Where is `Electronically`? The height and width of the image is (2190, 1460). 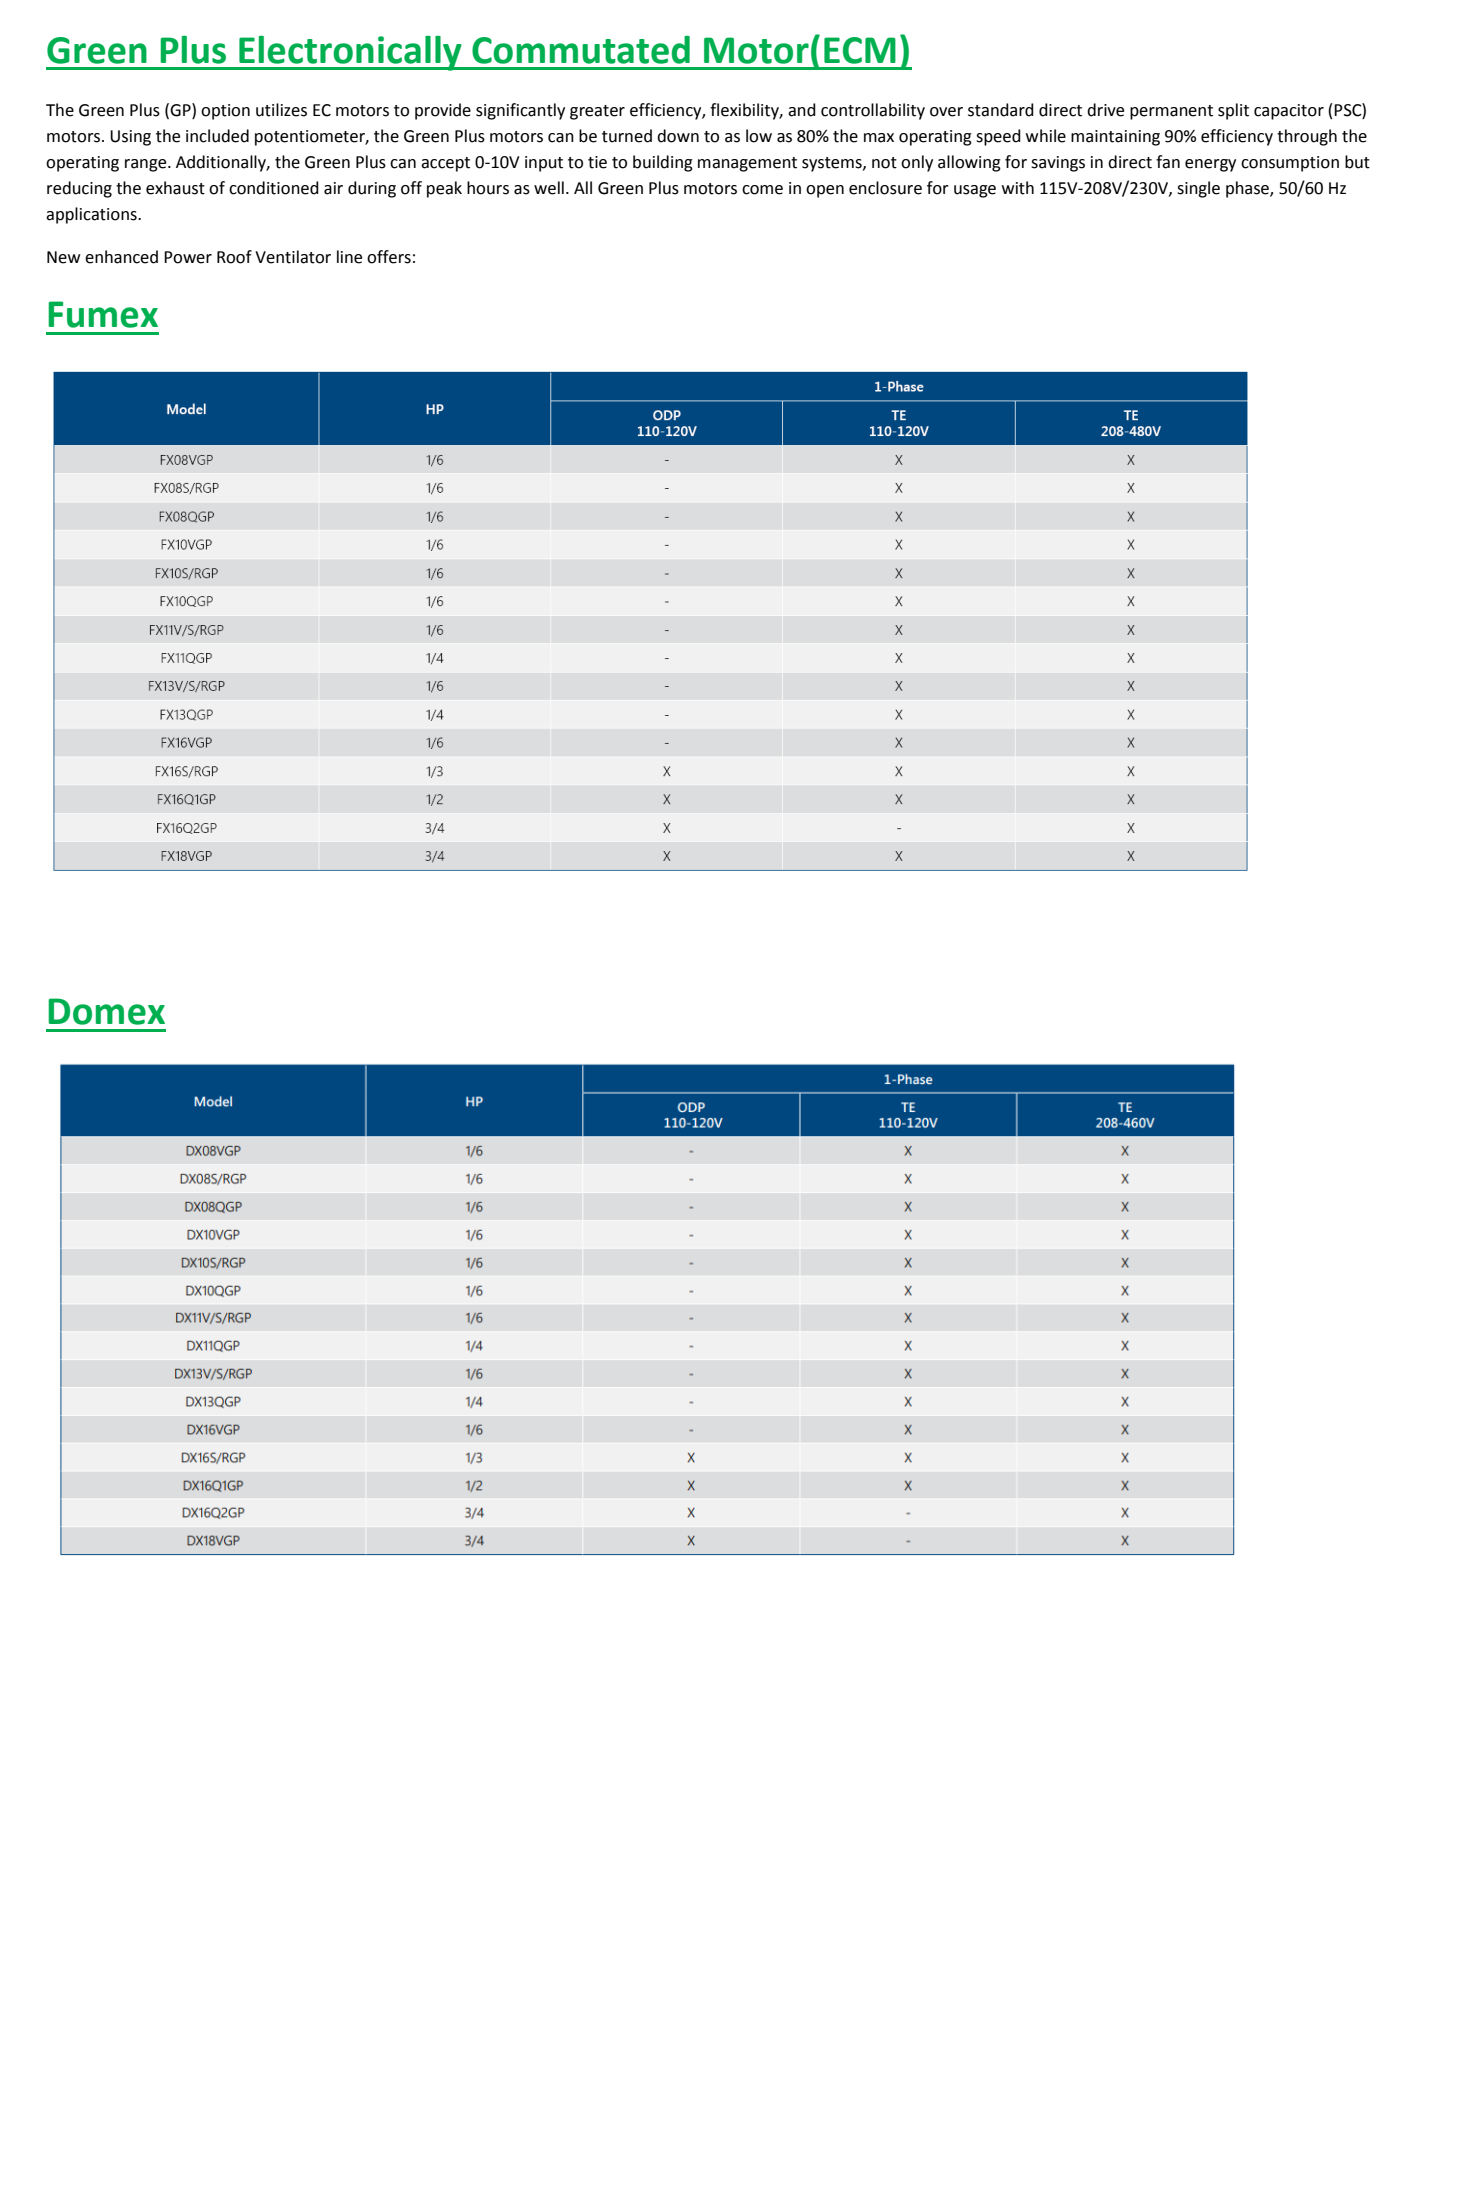 Electronically is located at coordinates (350, 53).
